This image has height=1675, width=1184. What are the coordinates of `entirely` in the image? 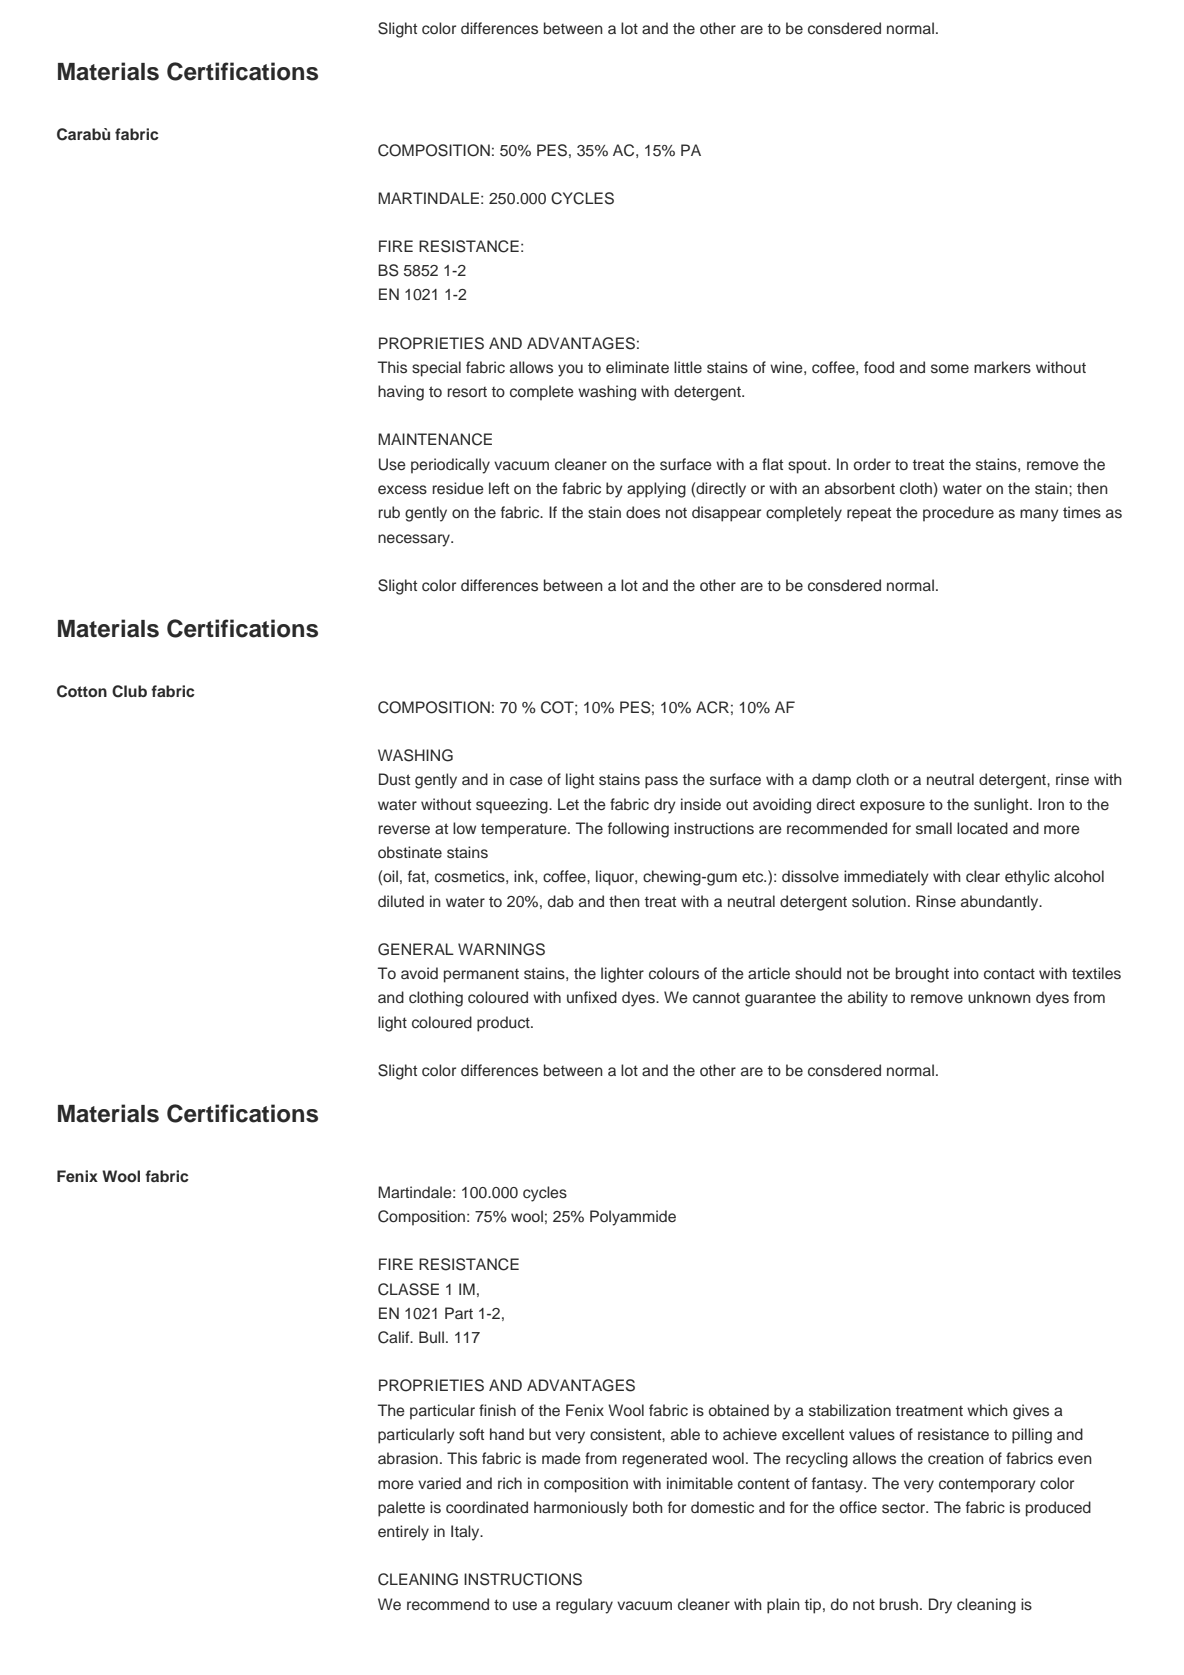 It's located at (403, 1533).
